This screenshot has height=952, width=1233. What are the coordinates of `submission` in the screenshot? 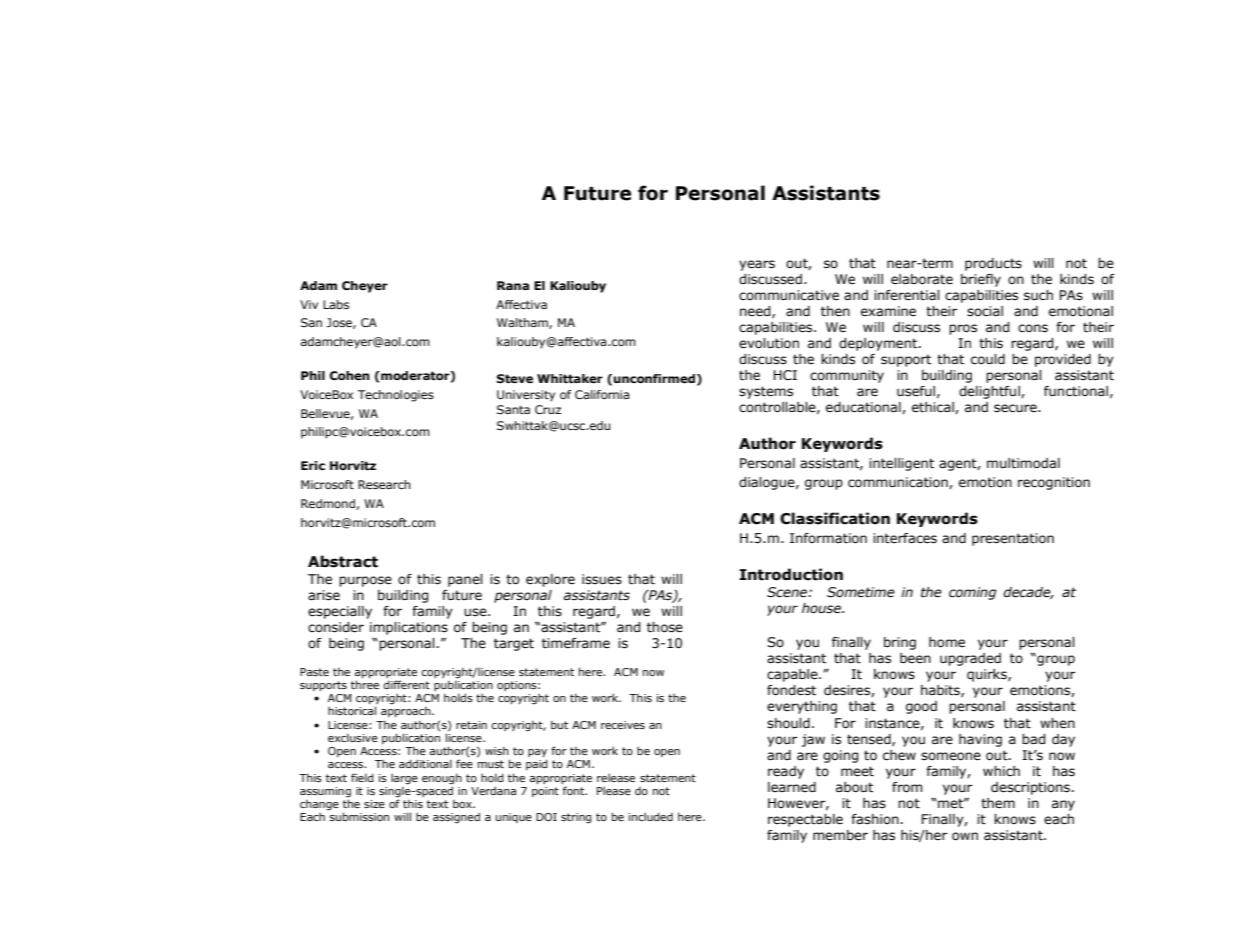 It's located at (359, 816).
